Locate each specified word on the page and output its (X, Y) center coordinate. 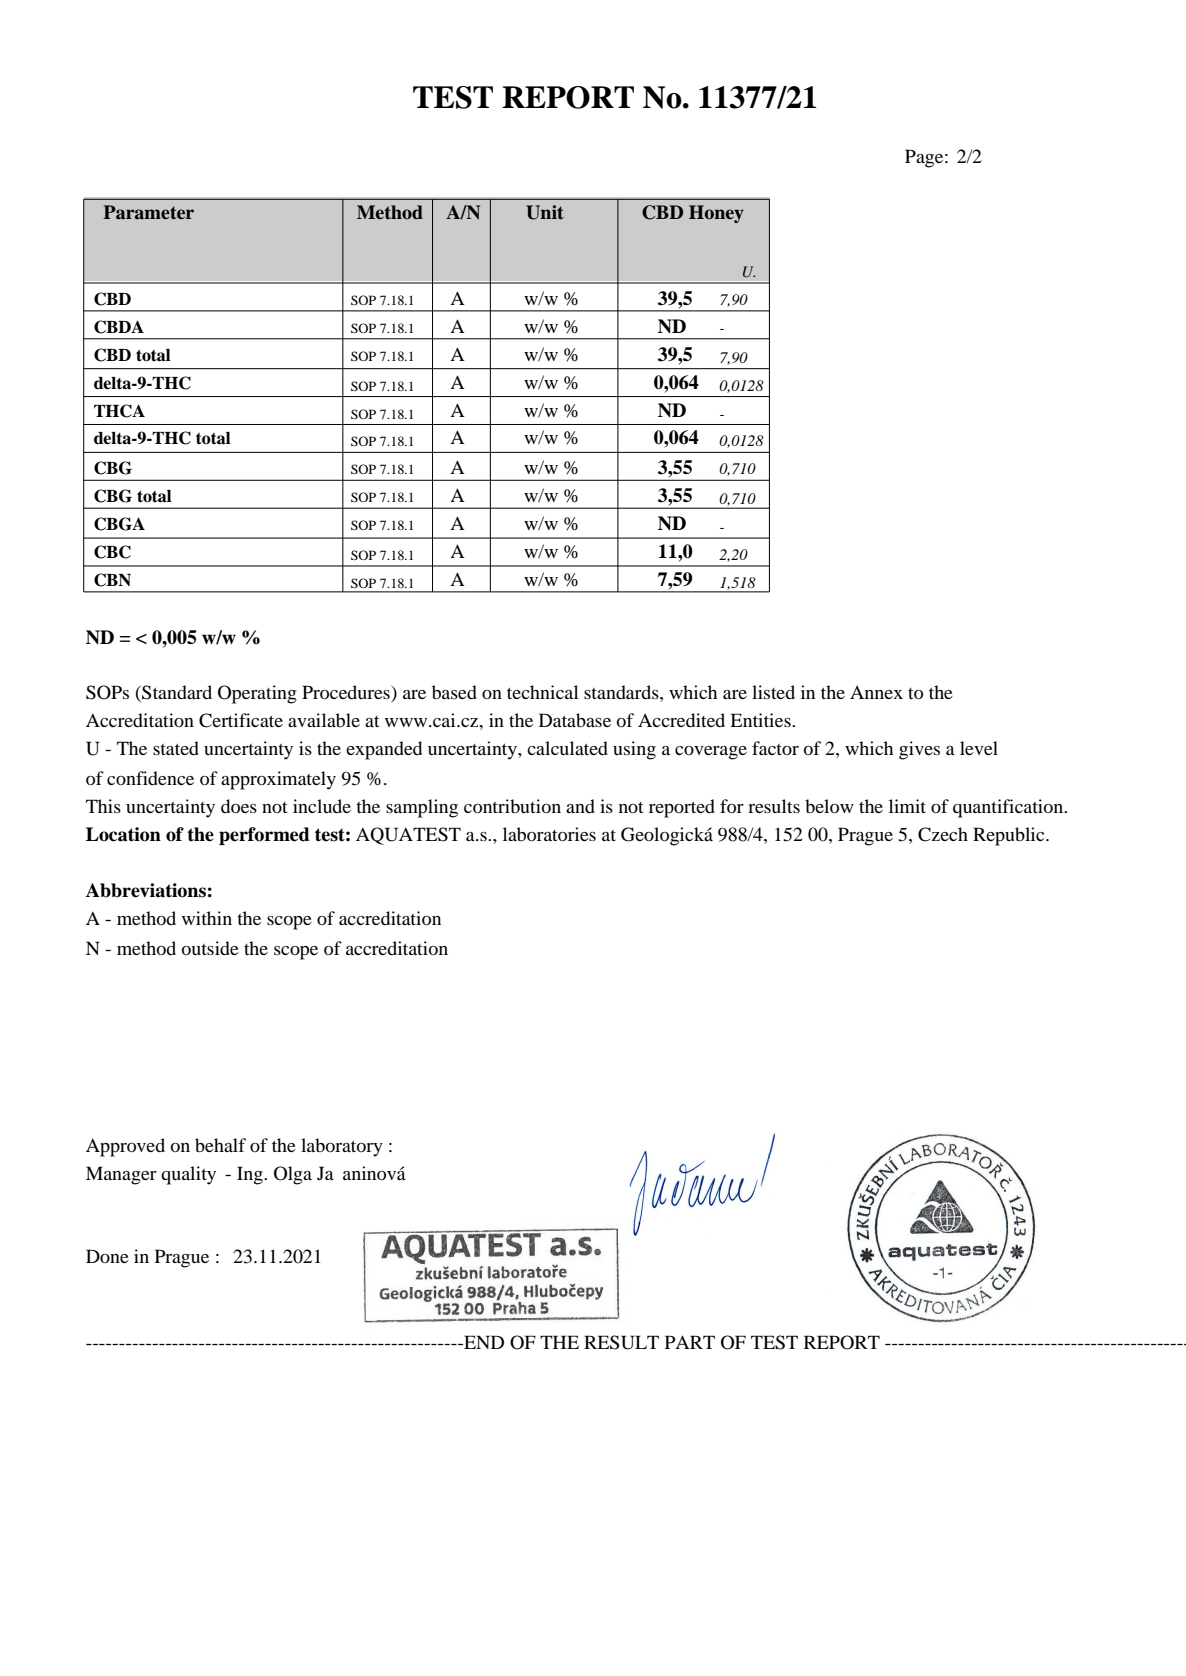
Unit (545, 212)
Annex (876, 692)
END (483, 1342)
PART (690, 1342)
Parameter (148, 212)
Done (107, 1256)
